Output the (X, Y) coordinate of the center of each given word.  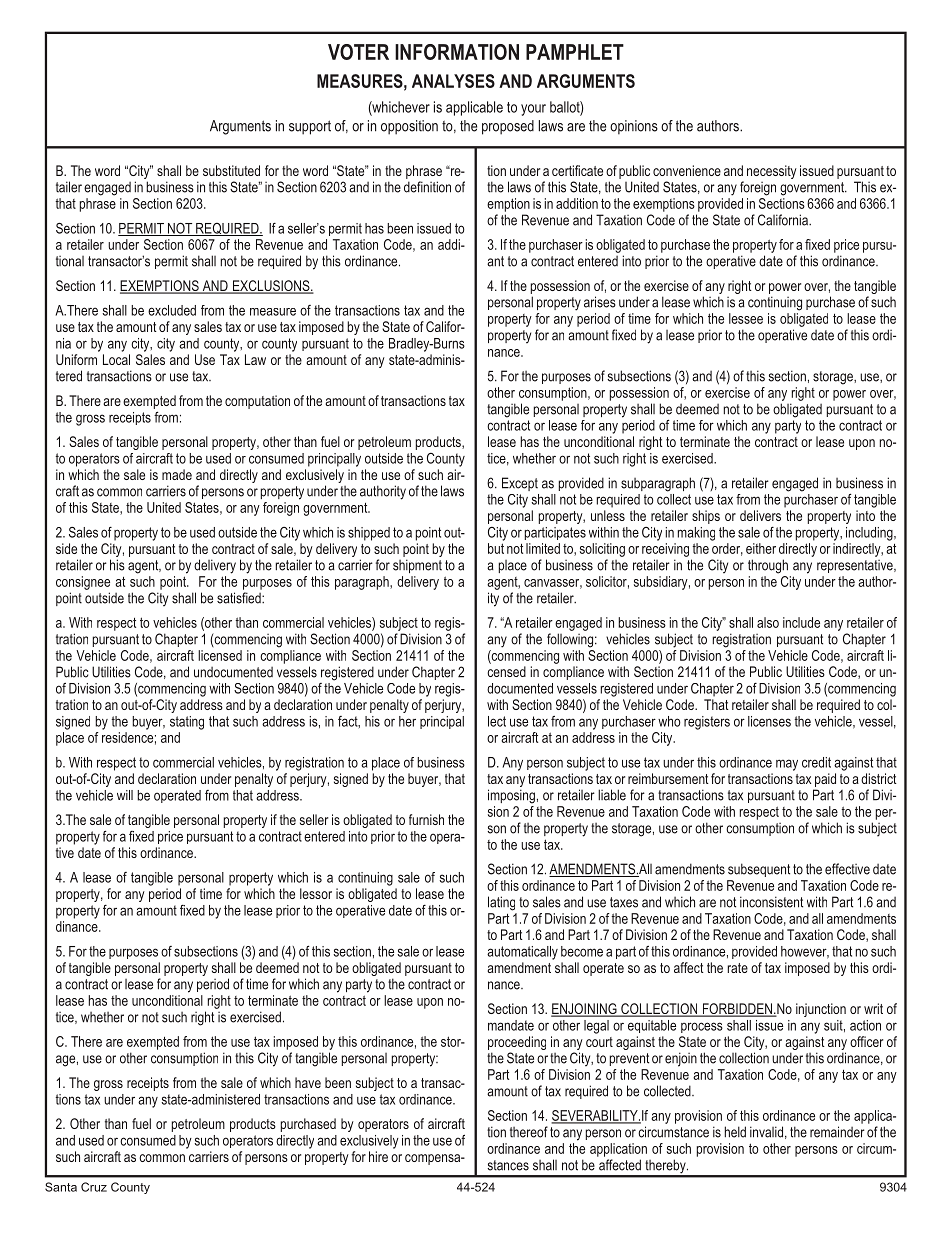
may (787, 765)
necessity (772, 172)
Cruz (94, 1187)
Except (520, 484)
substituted (231, 170)
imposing (511, 796)
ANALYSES (453, 81)
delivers (760, 515)
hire (378, 1156)
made (177, 474)
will (125, 795)
